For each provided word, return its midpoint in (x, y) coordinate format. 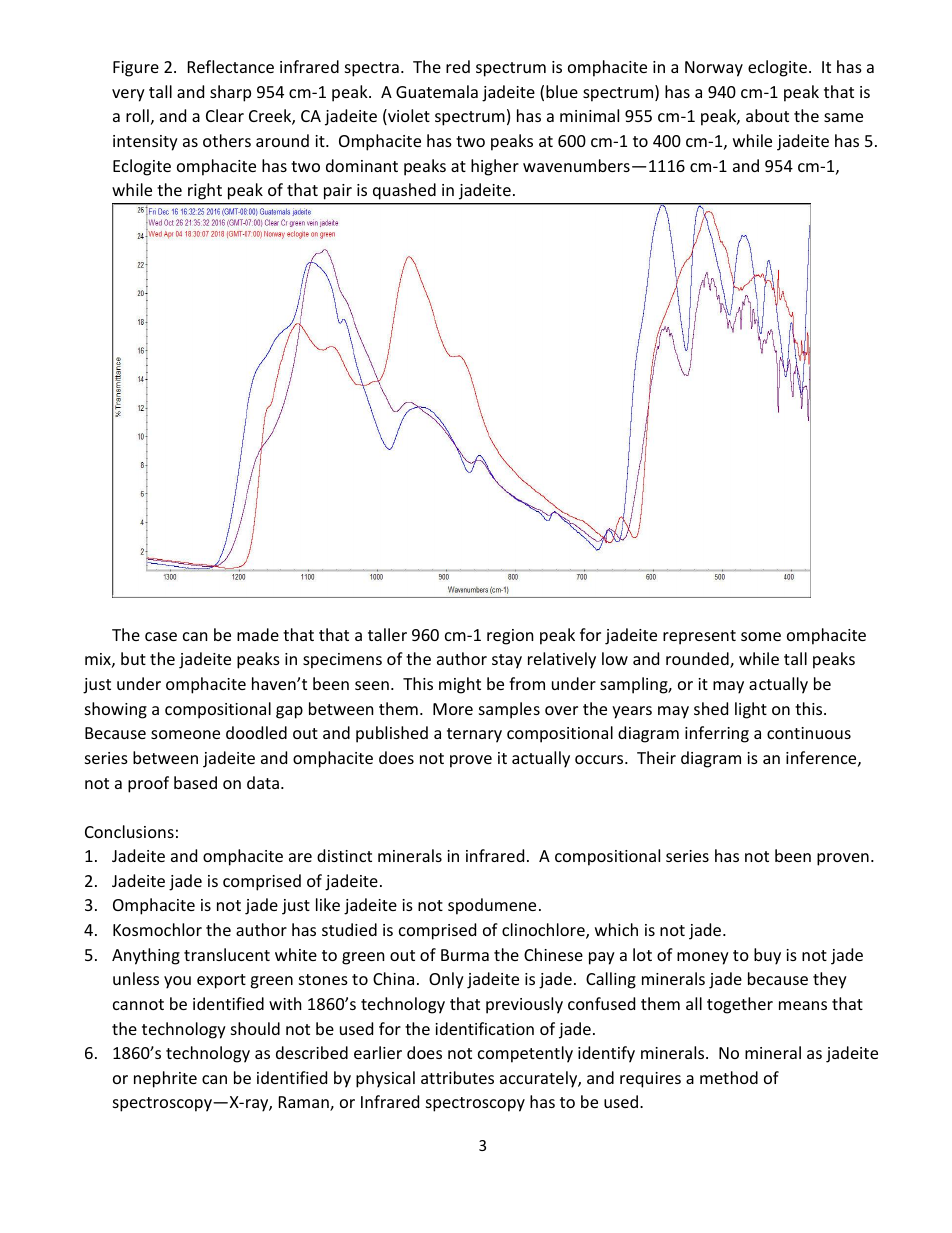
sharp (230, 93)
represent (699, 637)
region (510, 637)
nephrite (165, 1079)
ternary (474, 735)
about (767, 115)
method (729, 1077)
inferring (717, 734)
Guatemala (437, 91)
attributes (457, 1077)
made (258, 634)
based (195, 782)
